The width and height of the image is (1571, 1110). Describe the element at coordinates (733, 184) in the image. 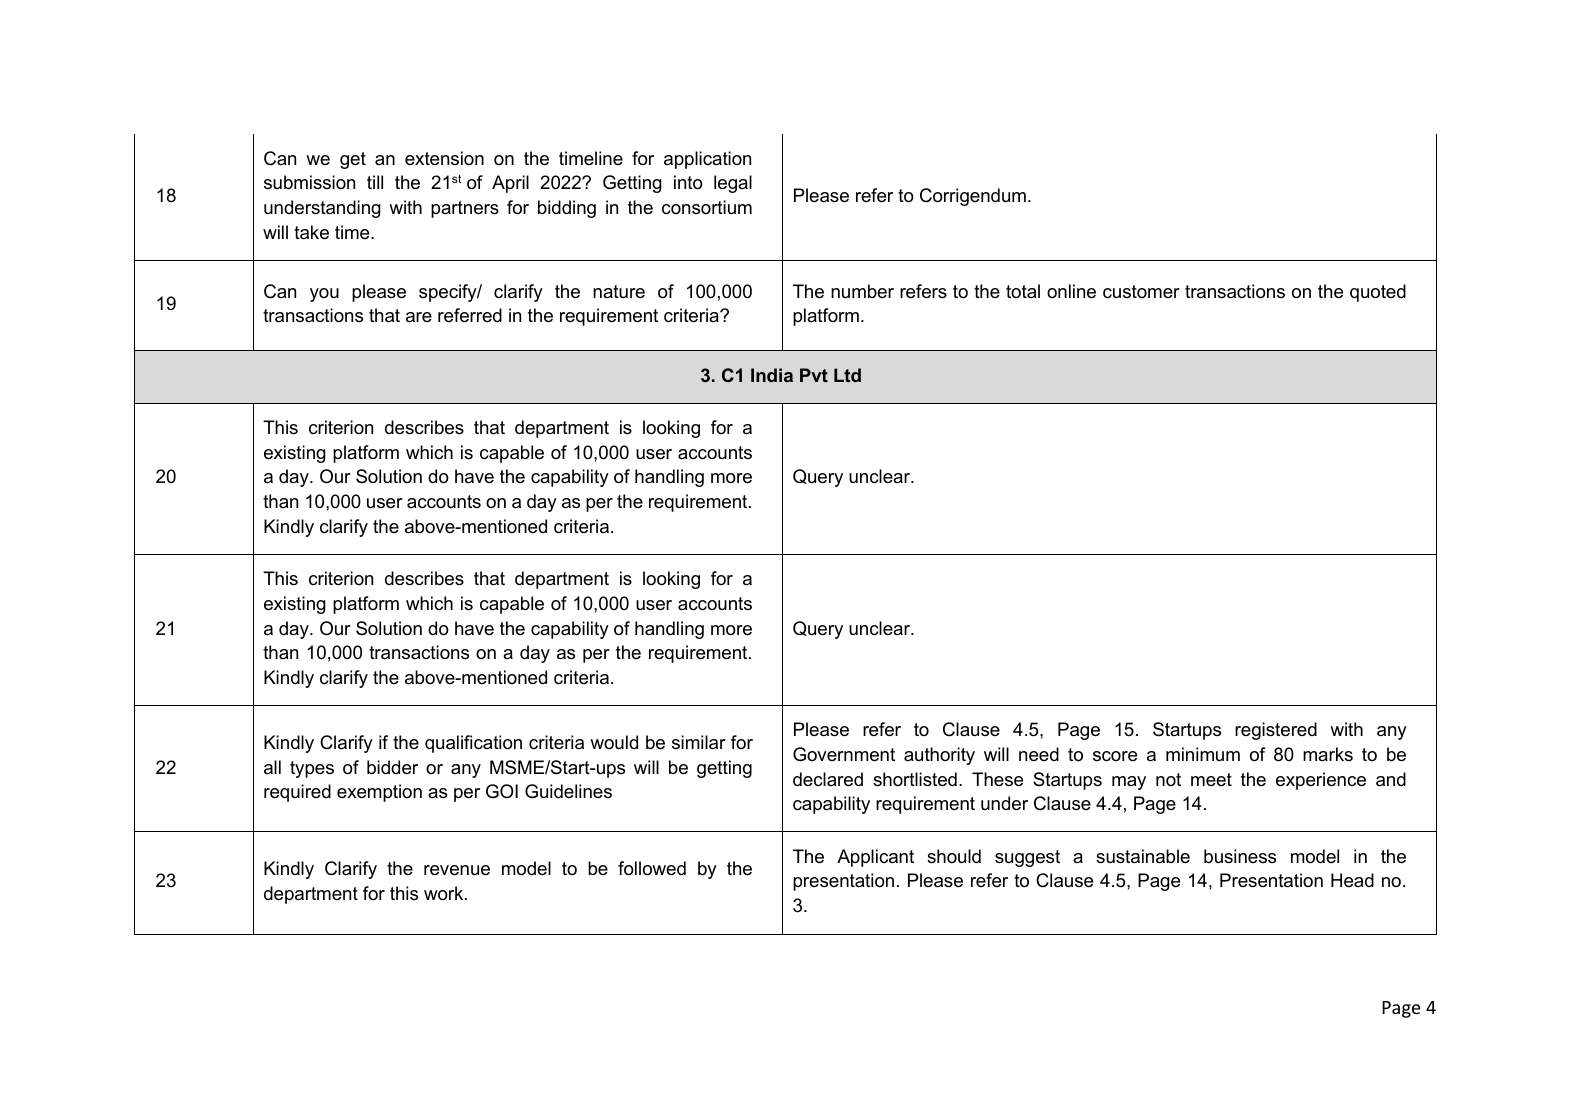

I see `legal` at that location.
